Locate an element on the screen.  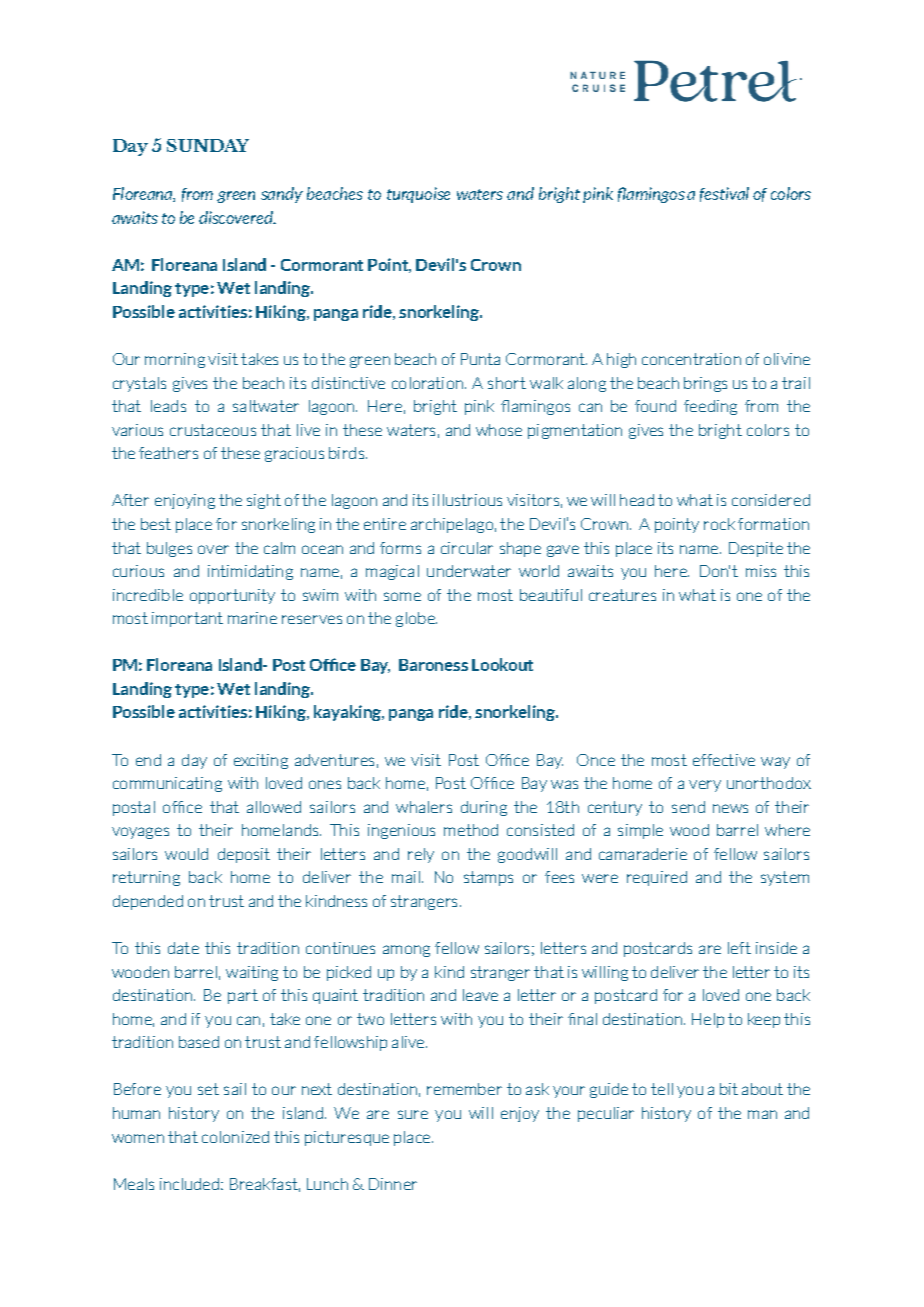
SUNDAY is located at coordinates (208, 145).
